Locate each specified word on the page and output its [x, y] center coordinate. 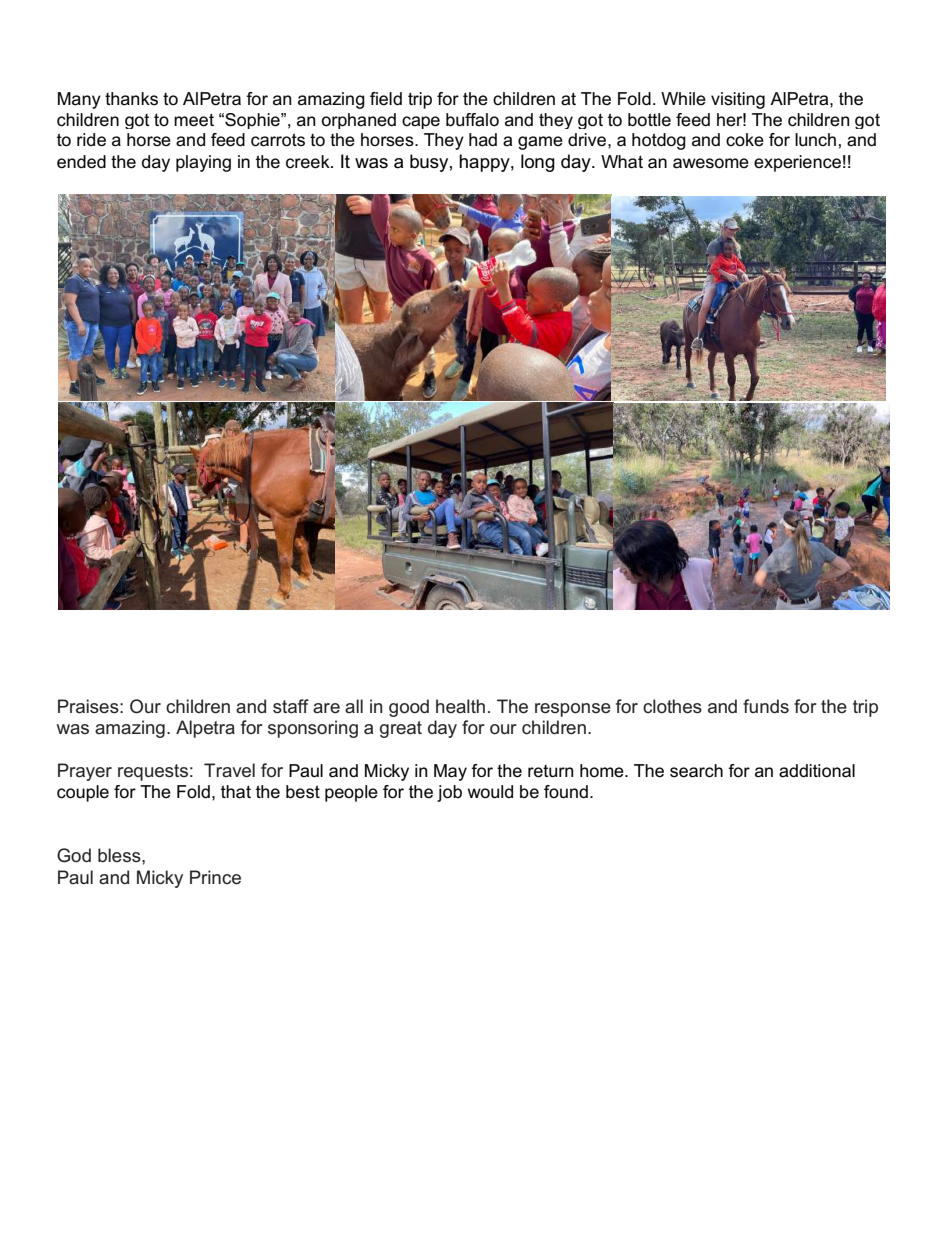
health [460, 706]
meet [194, 120]
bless [120, 855]
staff [291, 706]
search [696, 771]
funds [766, 706]
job [449, 793]
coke [745, 140]
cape [421, 122]
